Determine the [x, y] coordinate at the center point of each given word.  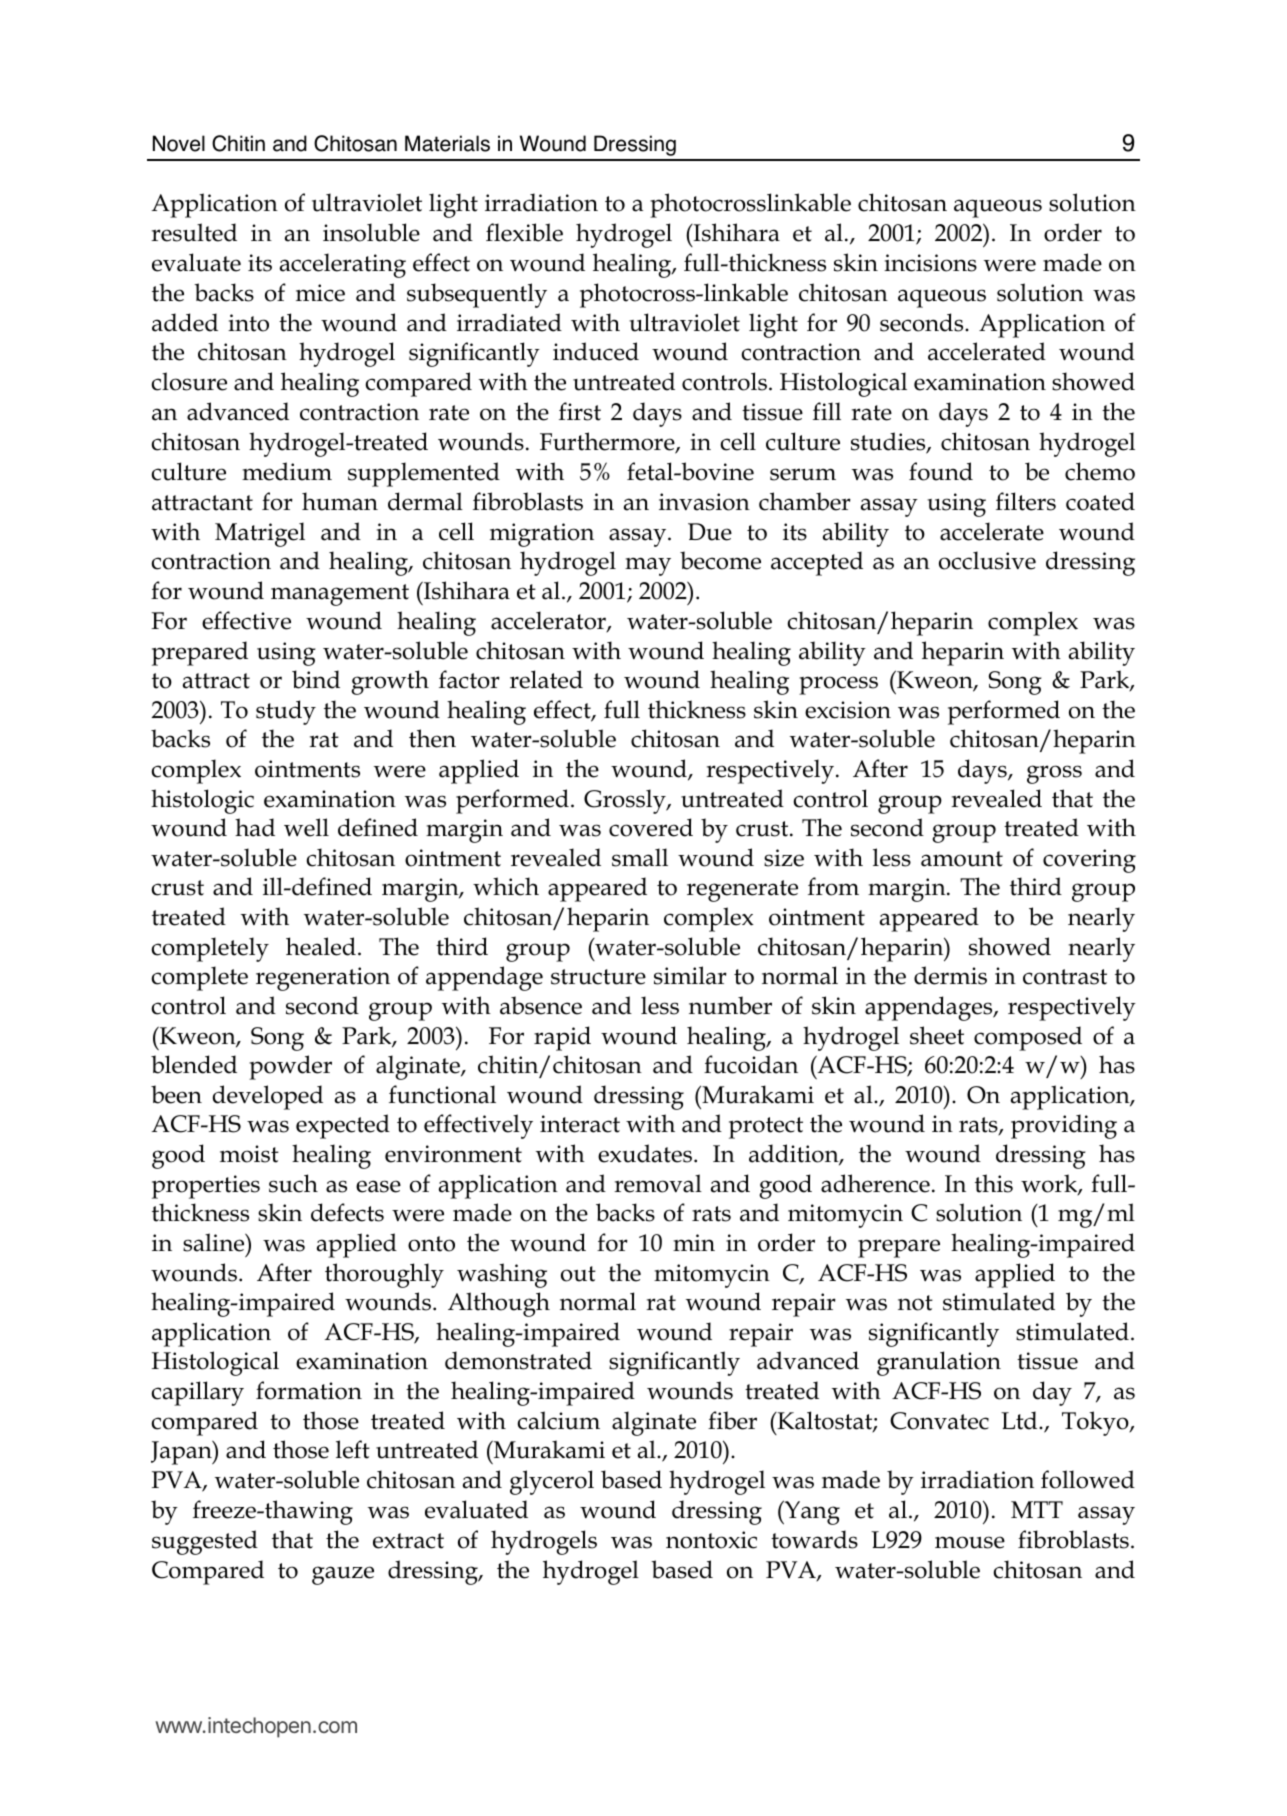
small [640, 857]
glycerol [552, 1482]
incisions [930, 263]
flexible [524, 232]
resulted [194, 232]
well [306, 827]
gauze [343, 1575]
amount [962, 859]
